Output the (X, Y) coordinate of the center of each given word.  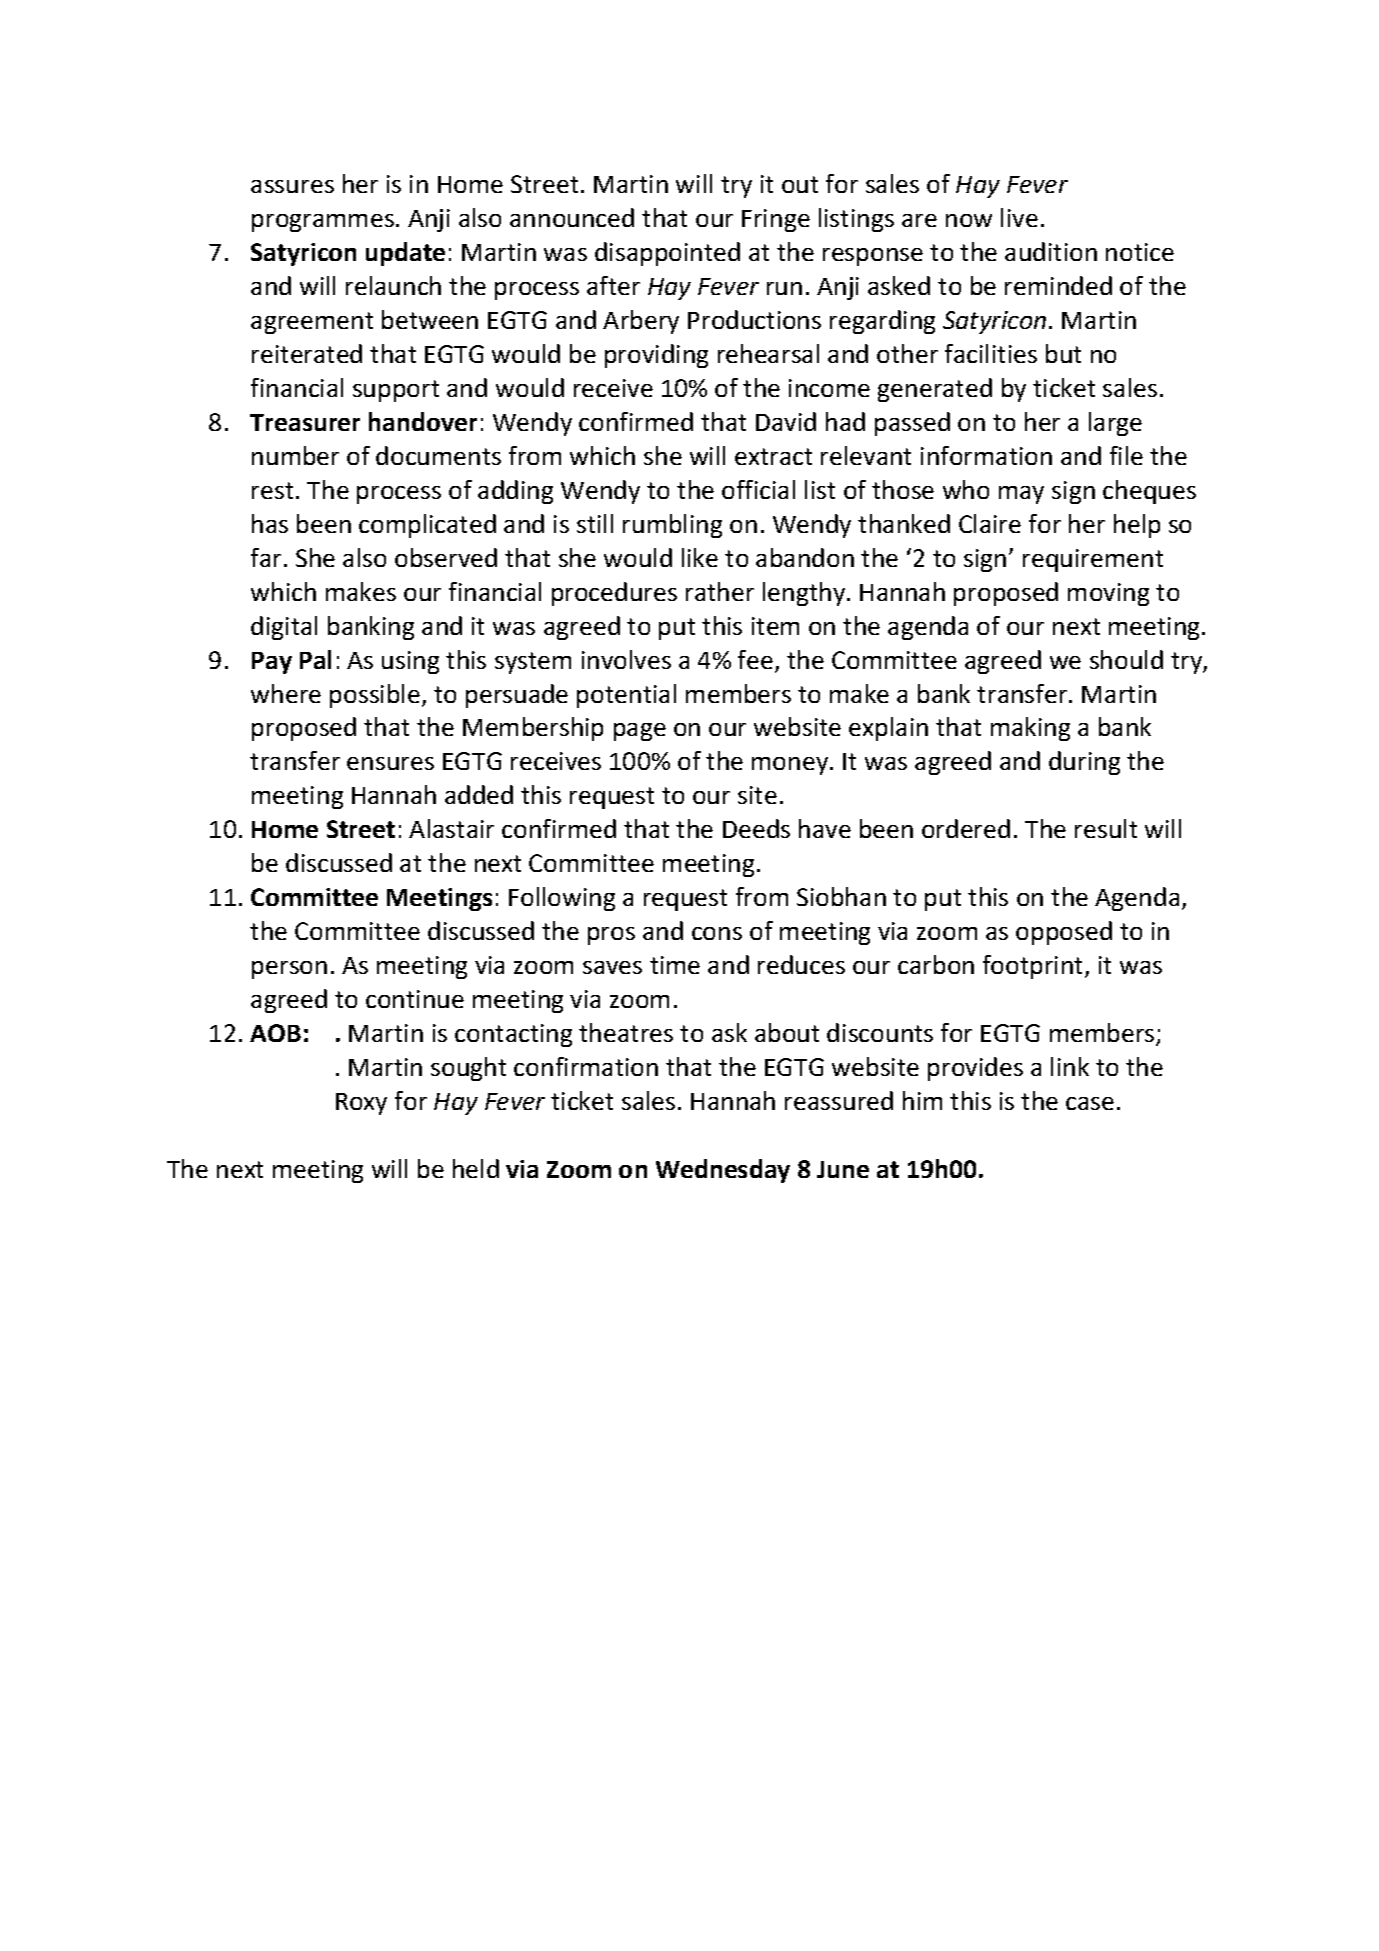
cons (717, 933)
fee (755, 659)
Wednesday (723, 1171)
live (1019, 217)
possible (375, 696)
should (1126, 659)
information (986, 455)
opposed (1064, 933)
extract (773, 456)
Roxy (361, 1104)
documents (438, 455)
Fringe (776, 220)
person (289, 970)
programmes (323, 223)
